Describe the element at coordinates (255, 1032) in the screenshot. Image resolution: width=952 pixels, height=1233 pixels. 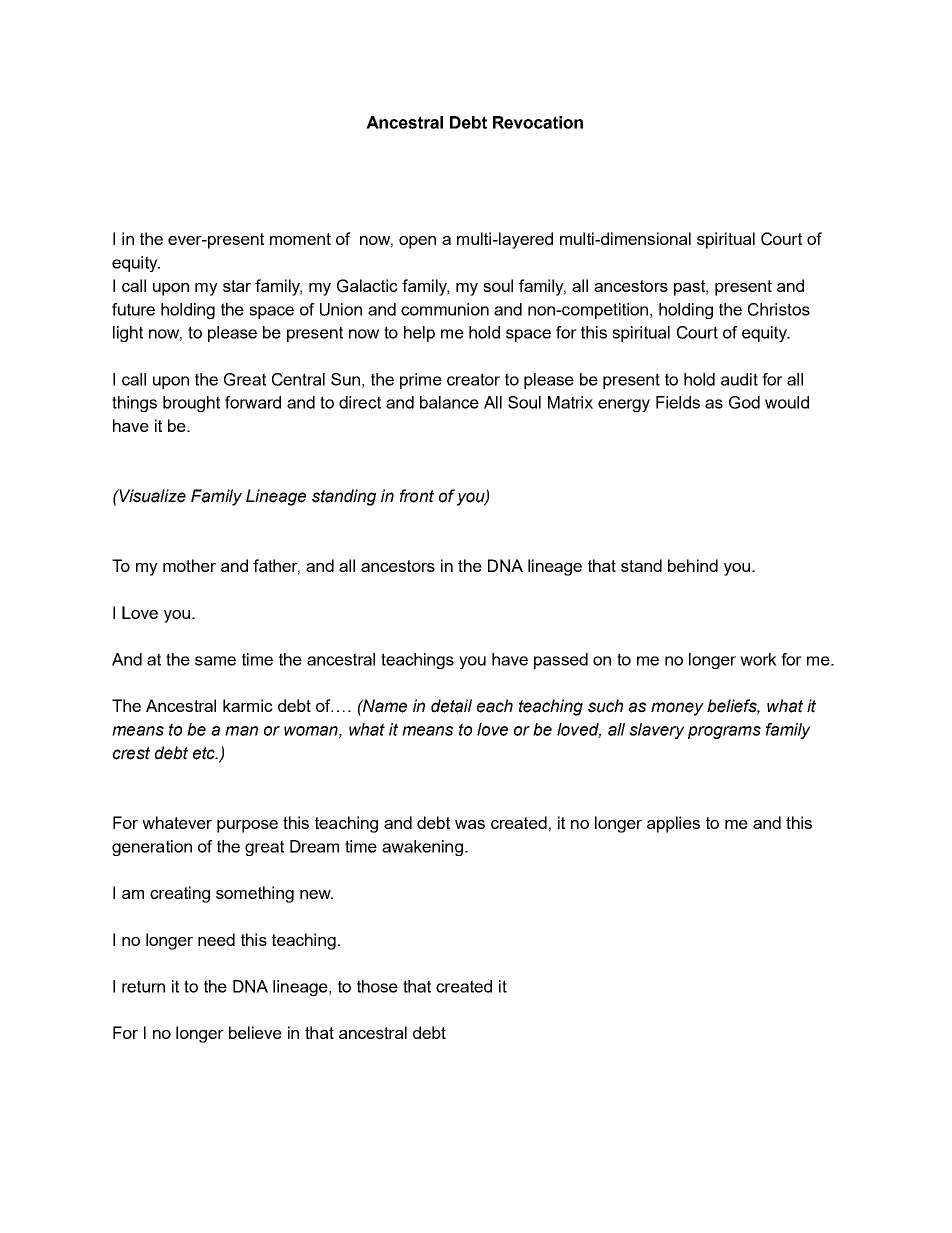
I see `believe` at that location.
